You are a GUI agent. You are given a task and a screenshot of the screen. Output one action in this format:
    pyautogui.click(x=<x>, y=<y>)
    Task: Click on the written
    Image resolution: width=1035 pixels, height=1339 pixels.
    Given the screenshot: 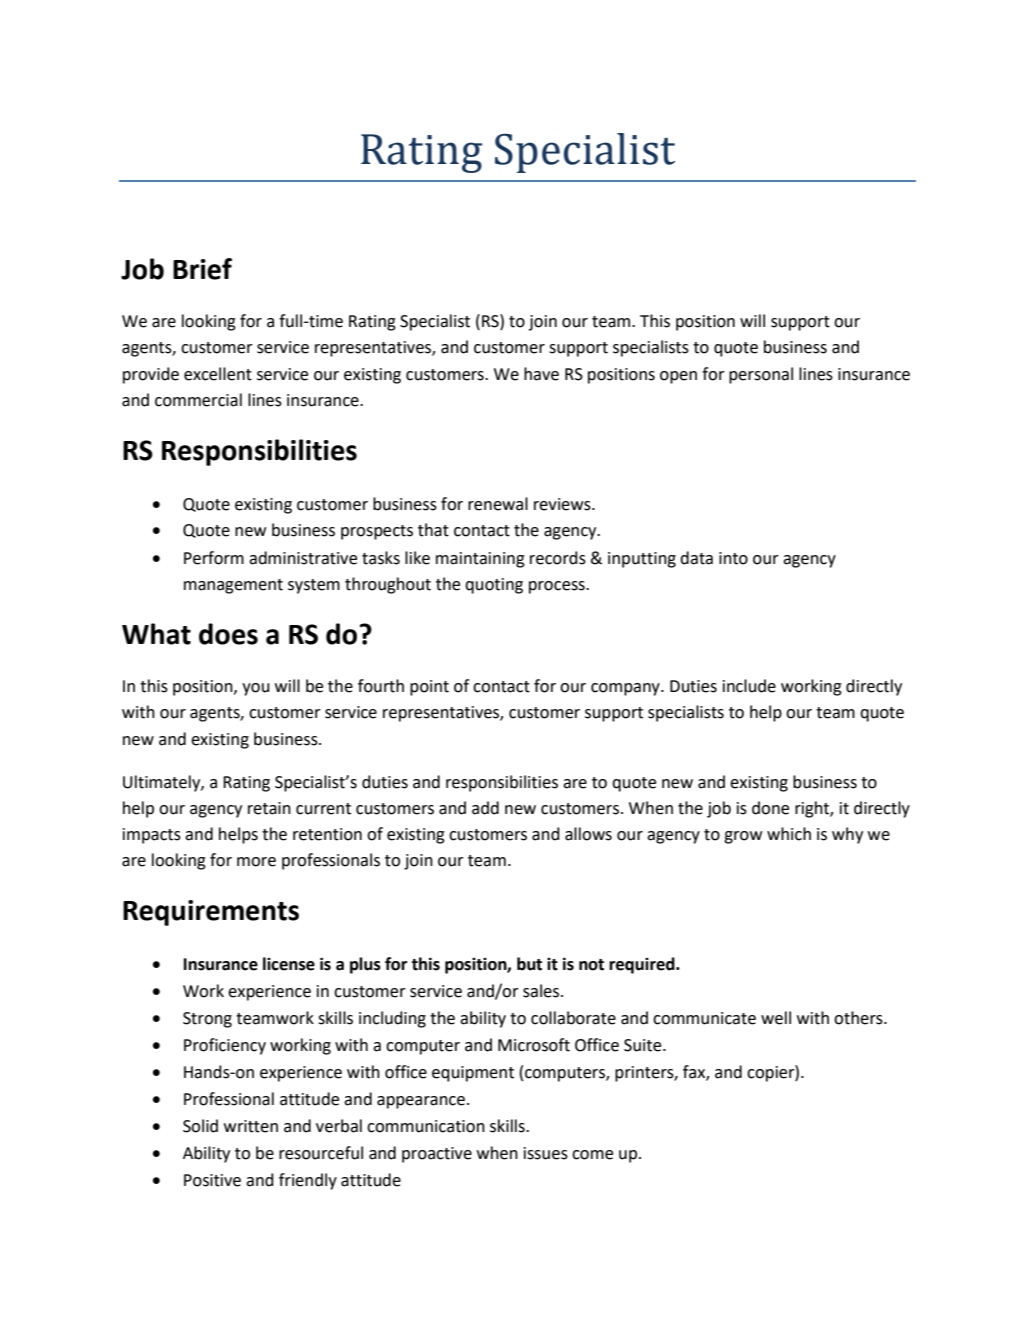 What is the action you would take?
    pyautogui.click(x=251, y=1126)
